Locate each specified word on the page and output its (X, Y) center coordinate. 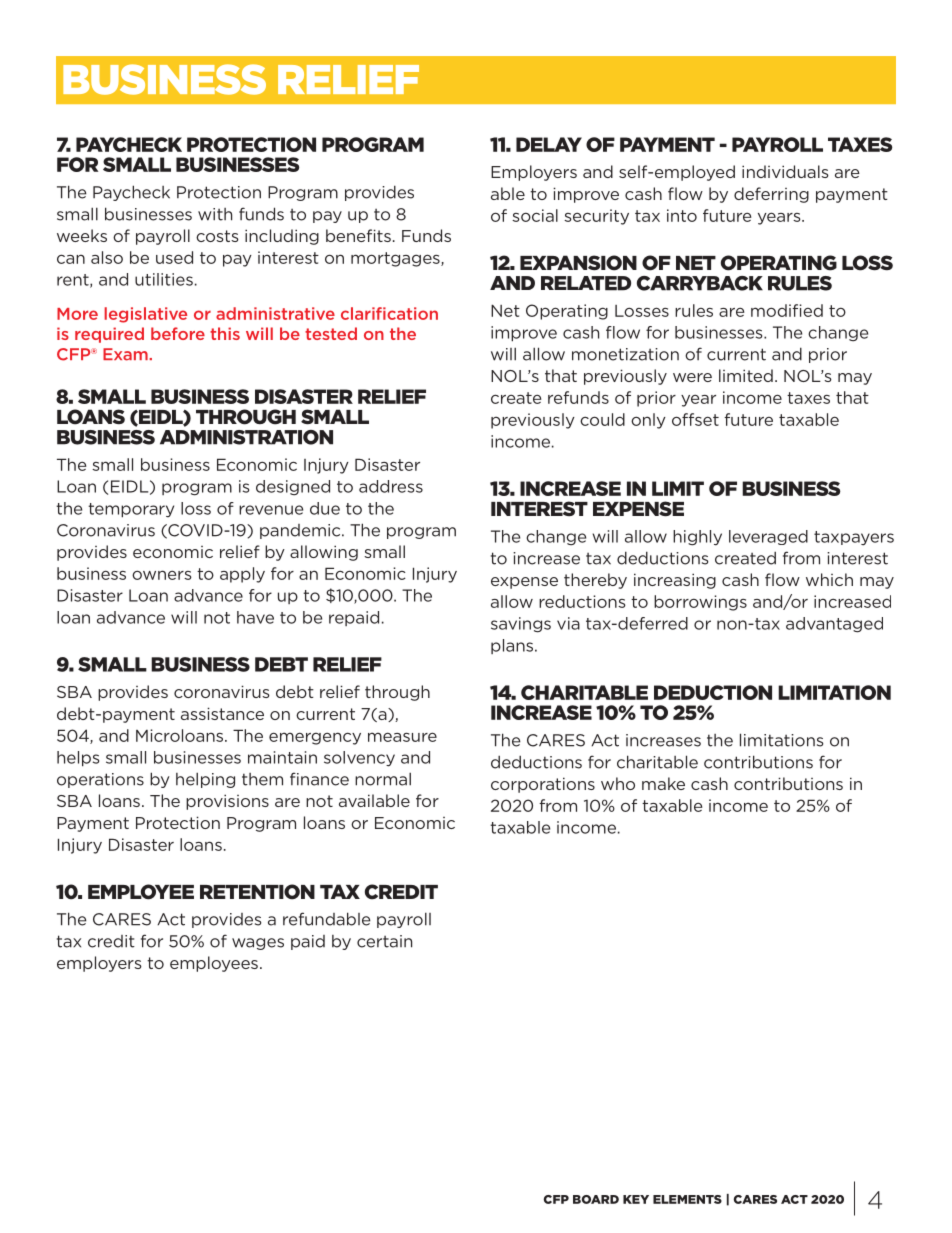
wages (258, 944)
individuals (785, 171)
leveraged (768, 537)
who (618, 783)
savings (521, 625)
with (215, 214)
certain (384, 941)
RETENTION (257, 892)
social (535, 215)
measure (402, 737)
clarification (389, 313)
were (692, 377)
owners (162, 575)
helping (205, 780)
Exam (126, 354)
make (663, 783)
